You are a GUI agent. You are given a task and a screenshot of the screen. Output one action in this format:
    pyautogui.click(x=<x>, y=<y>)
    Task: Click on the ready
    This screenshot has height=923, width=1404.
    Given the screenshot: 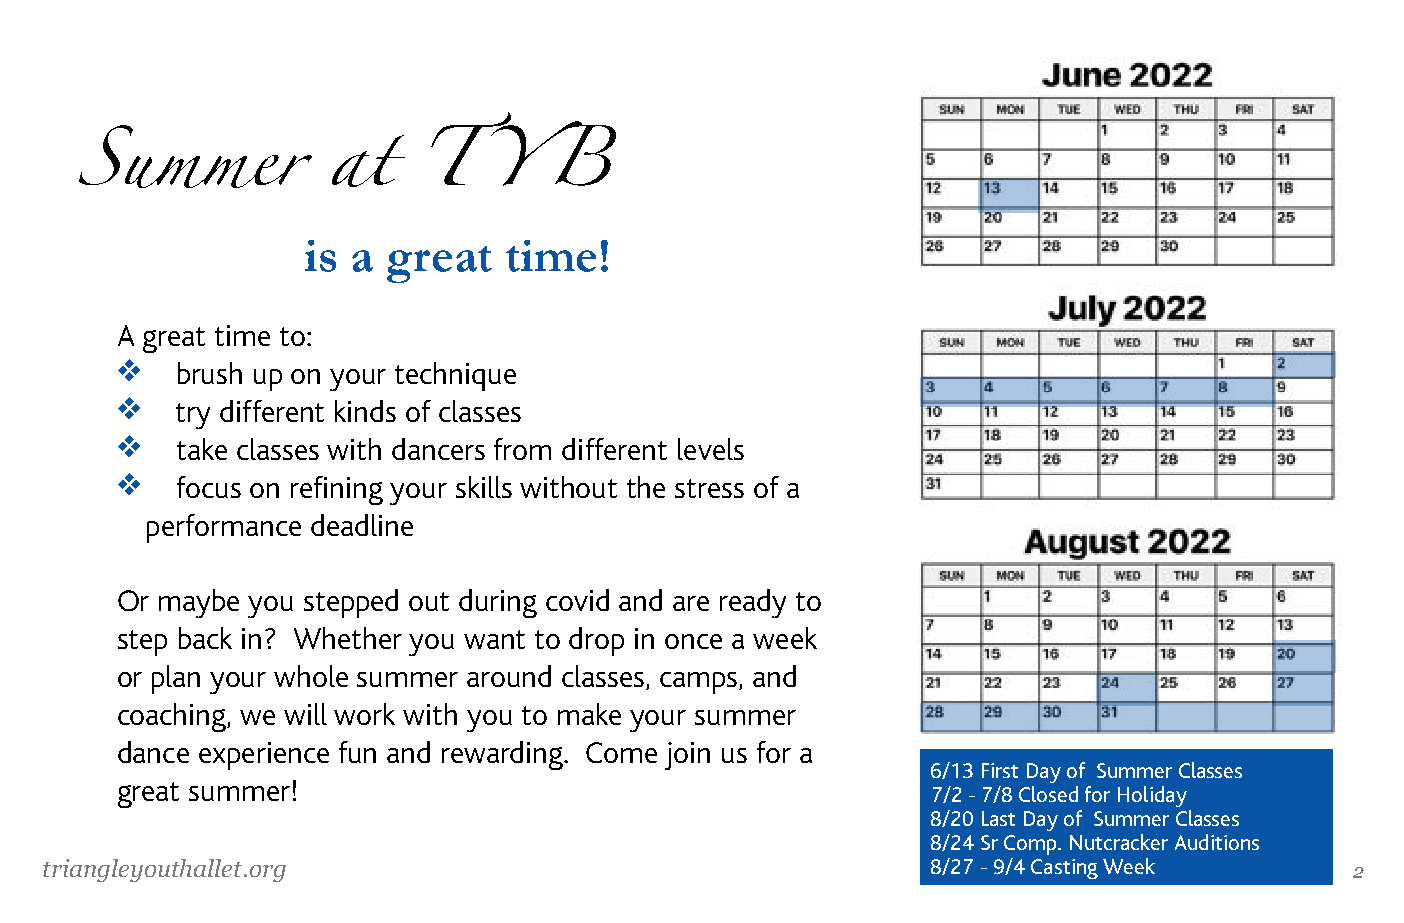 What is the action you would take?
    pyautogui.click(x=753, y=603)
